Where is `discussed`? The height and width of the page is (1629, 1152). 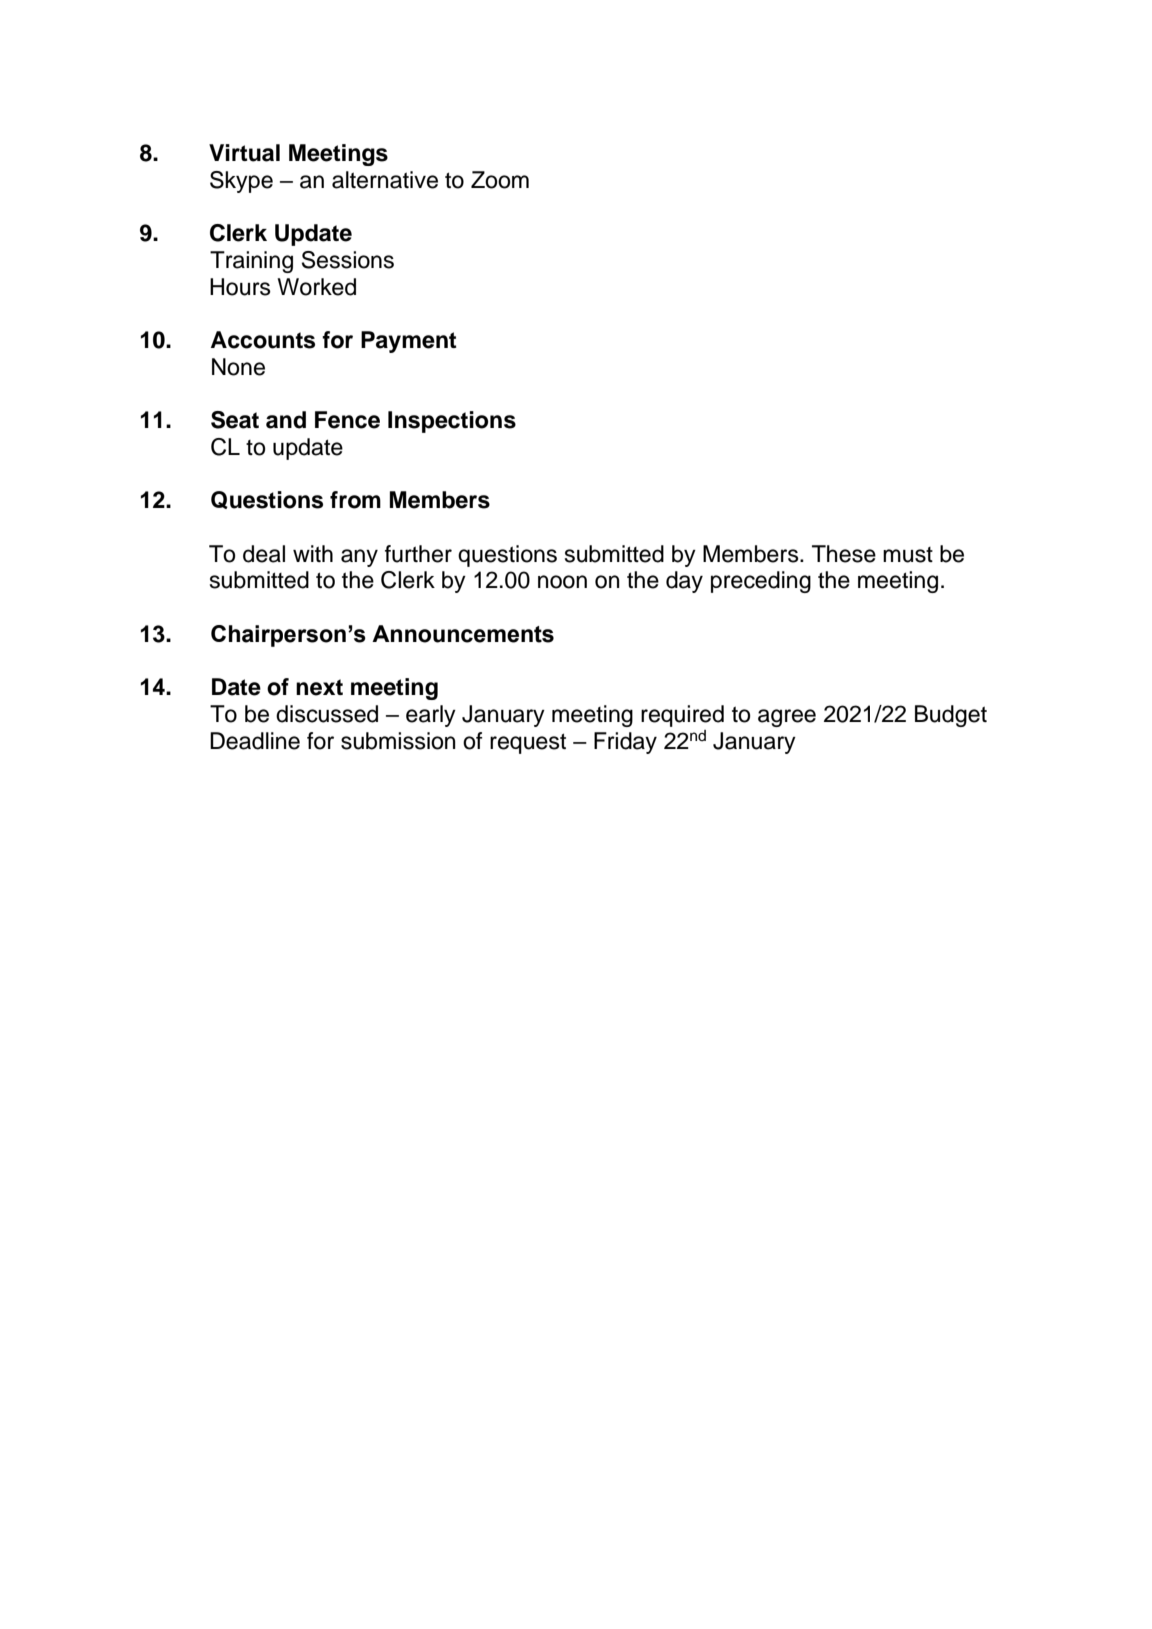 discussed is located at coordinates (327, 714).
